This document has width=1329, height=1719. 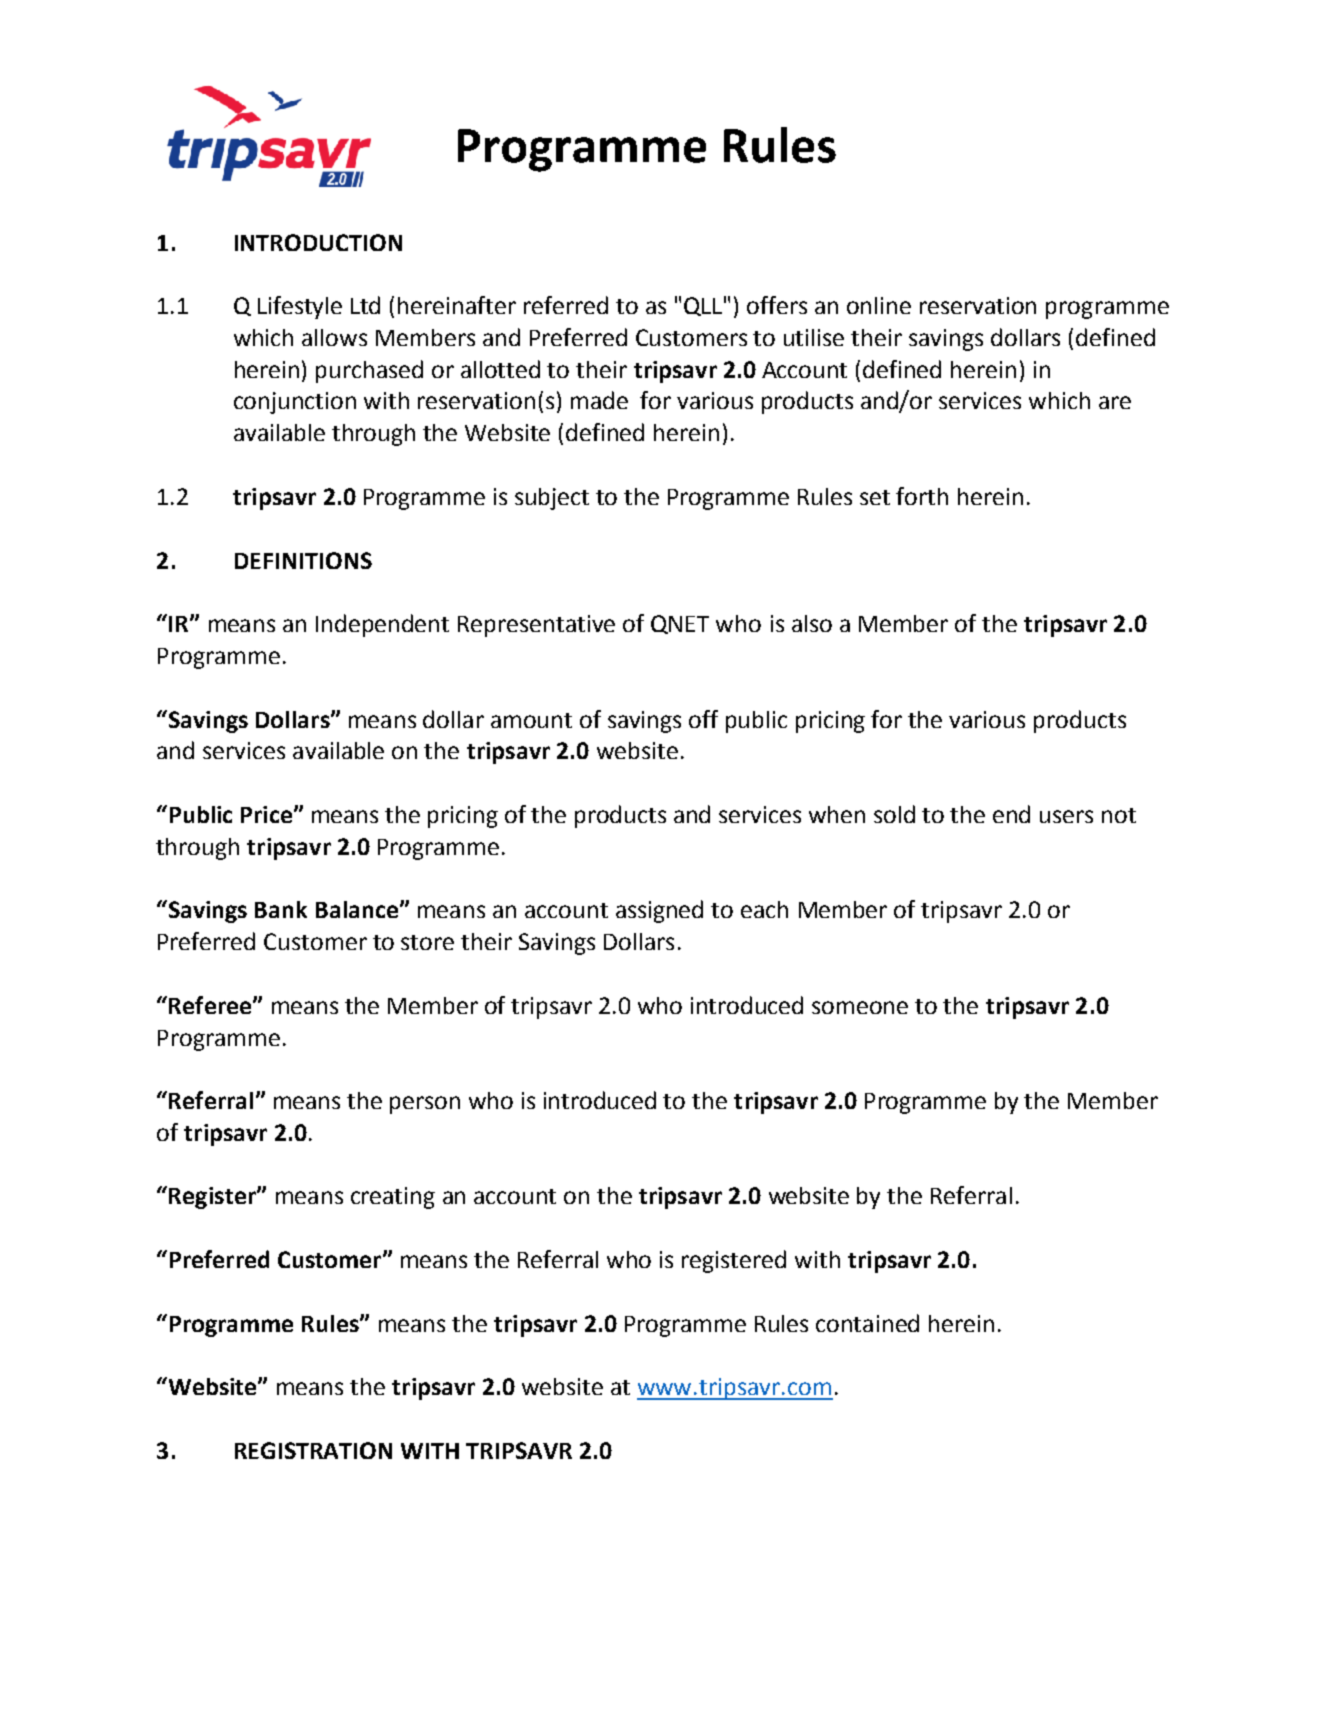 I want to click on users, so click(x=1066, y=816).
